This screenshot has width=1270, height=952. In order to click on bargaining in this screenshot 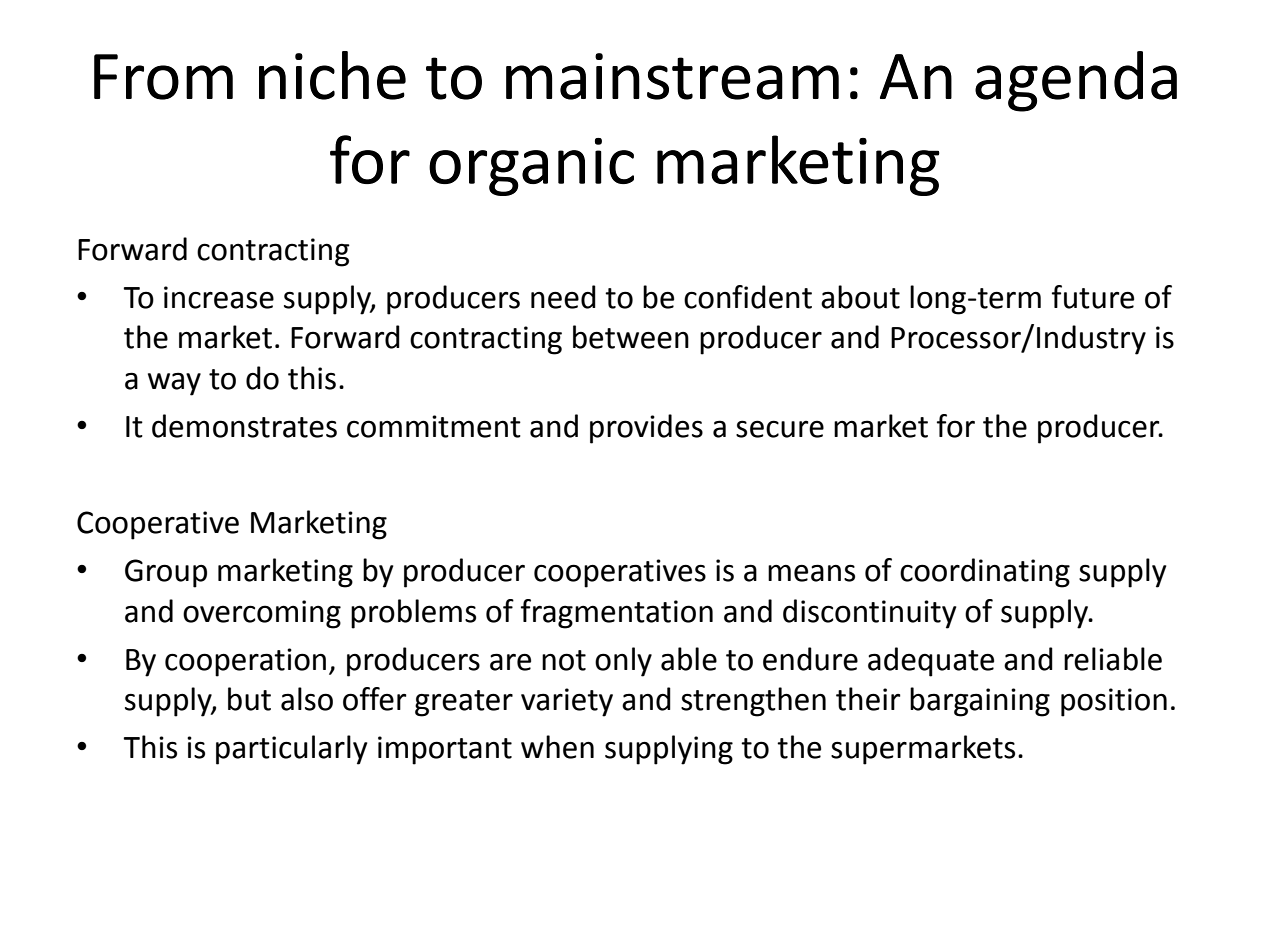, I will do `click(980, 702)`.
